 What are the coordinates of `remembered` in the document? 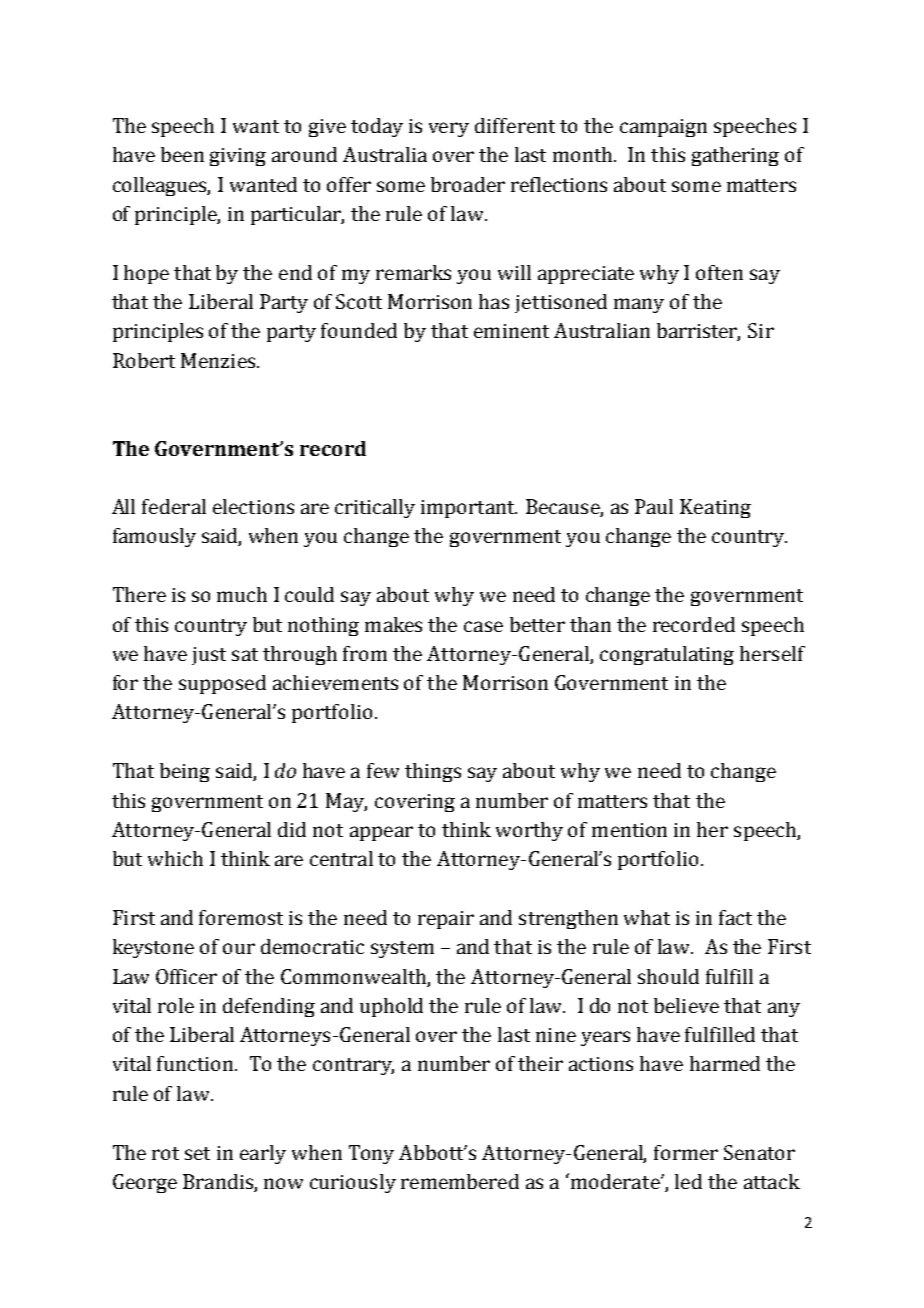 It's located at (460, 1181).
